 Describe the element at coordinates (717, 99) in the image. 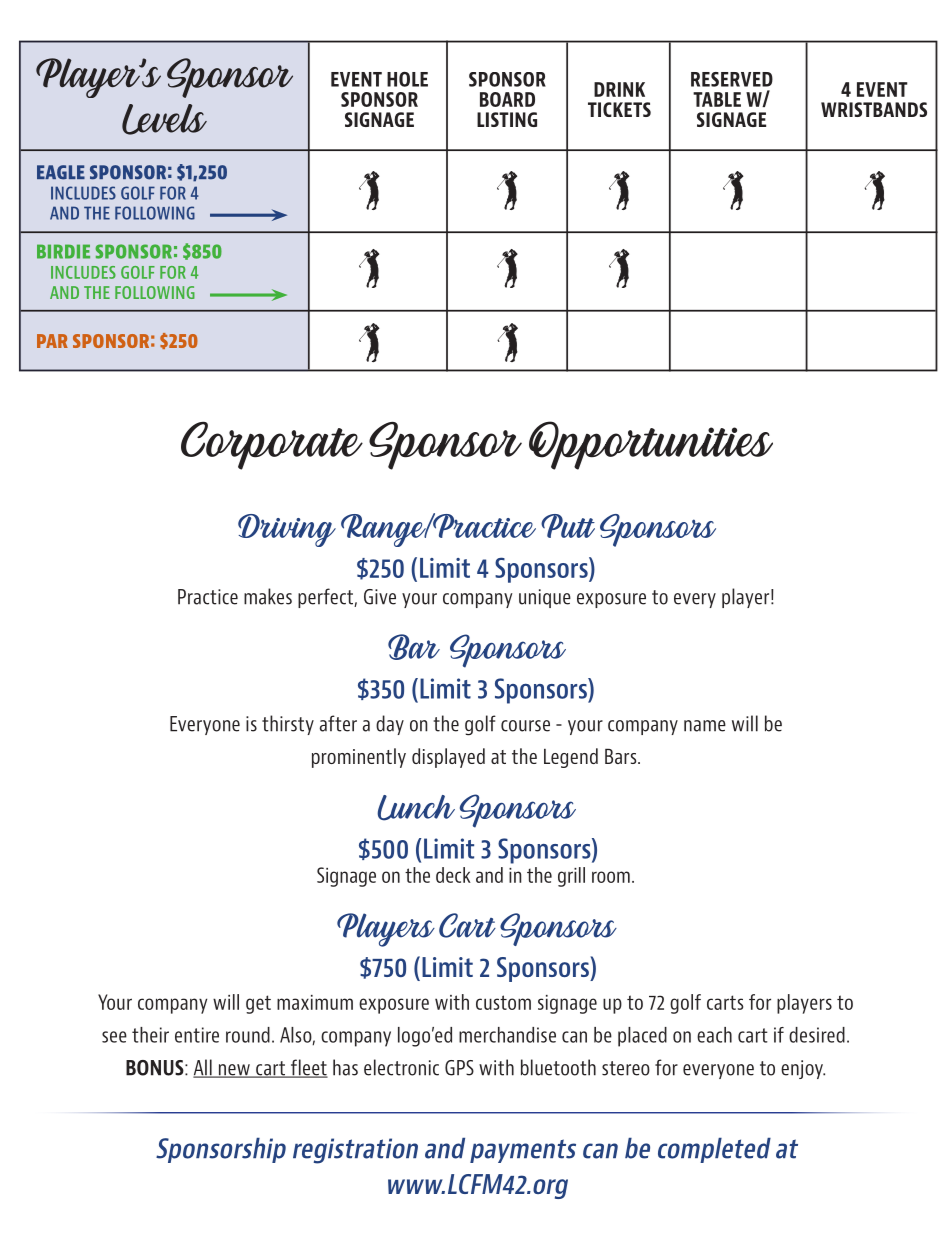

I see `TABLE` at that location.
